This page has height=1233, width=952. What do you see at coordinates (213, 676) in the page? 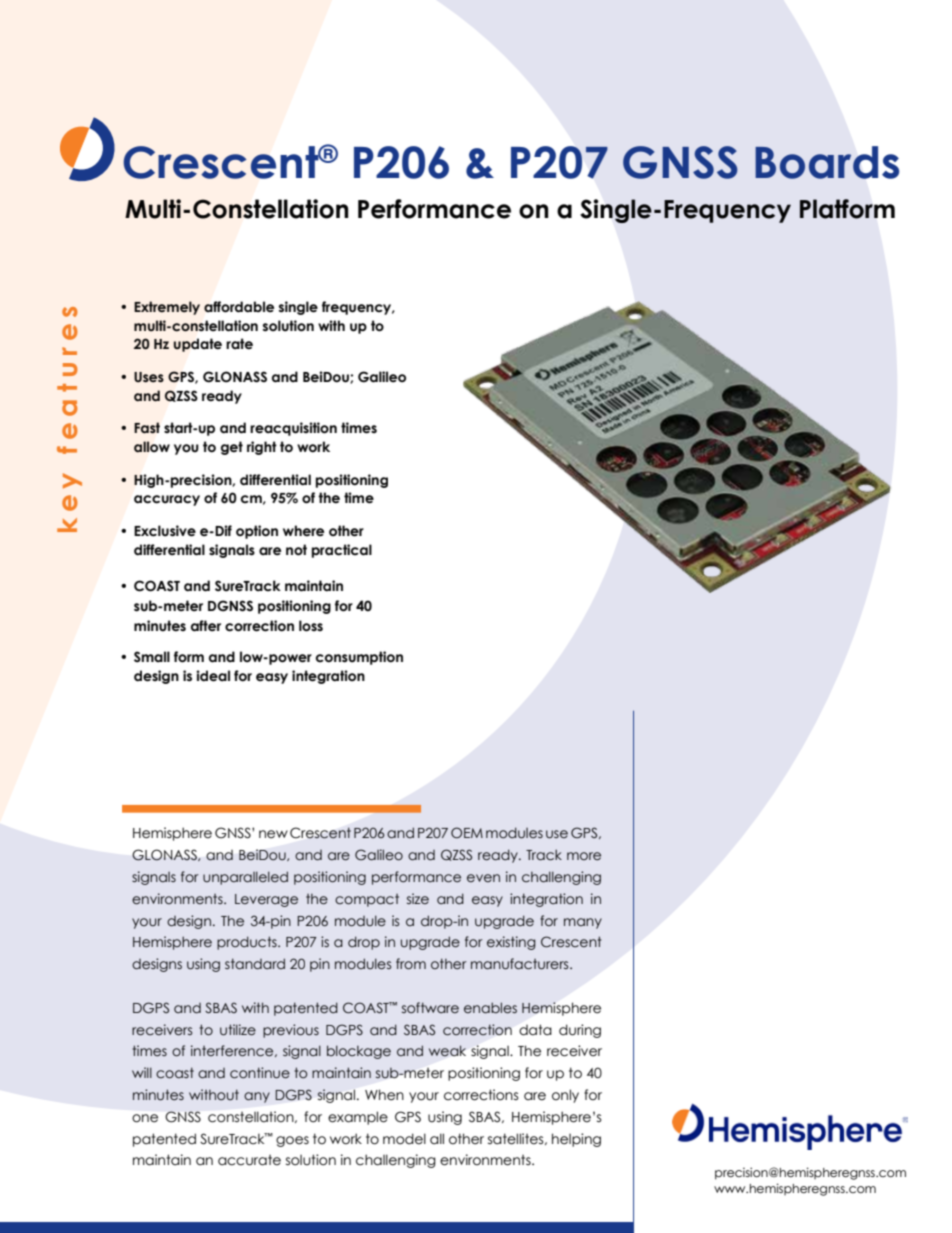
I see `ideal` at bounding box center [213, 676].
